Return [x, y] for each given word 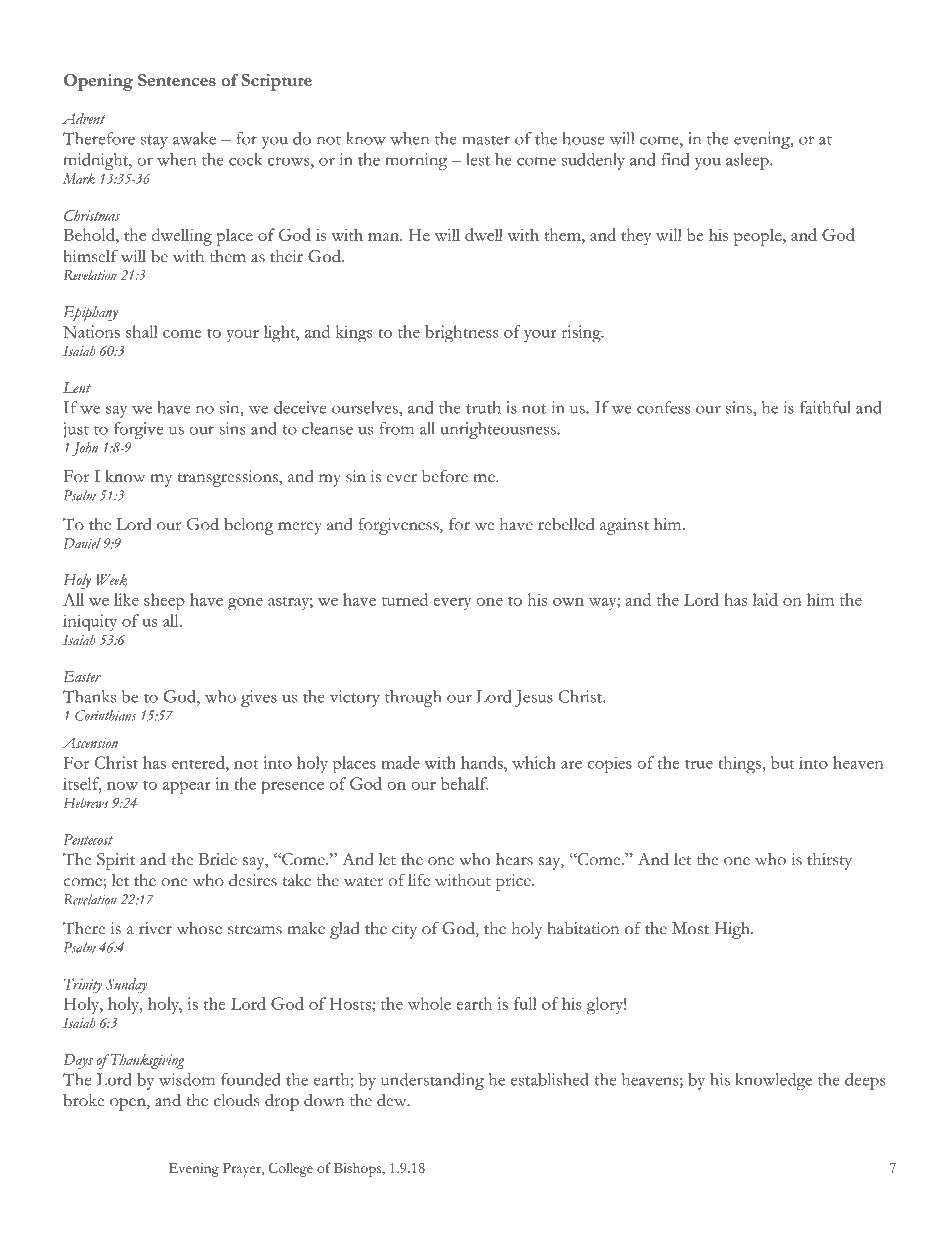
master [486, 140]
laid [765, 599]
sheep [164, 602]
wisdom [187, 1079]
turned [405, 599]
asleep [748, 161]
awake [194, 138]
